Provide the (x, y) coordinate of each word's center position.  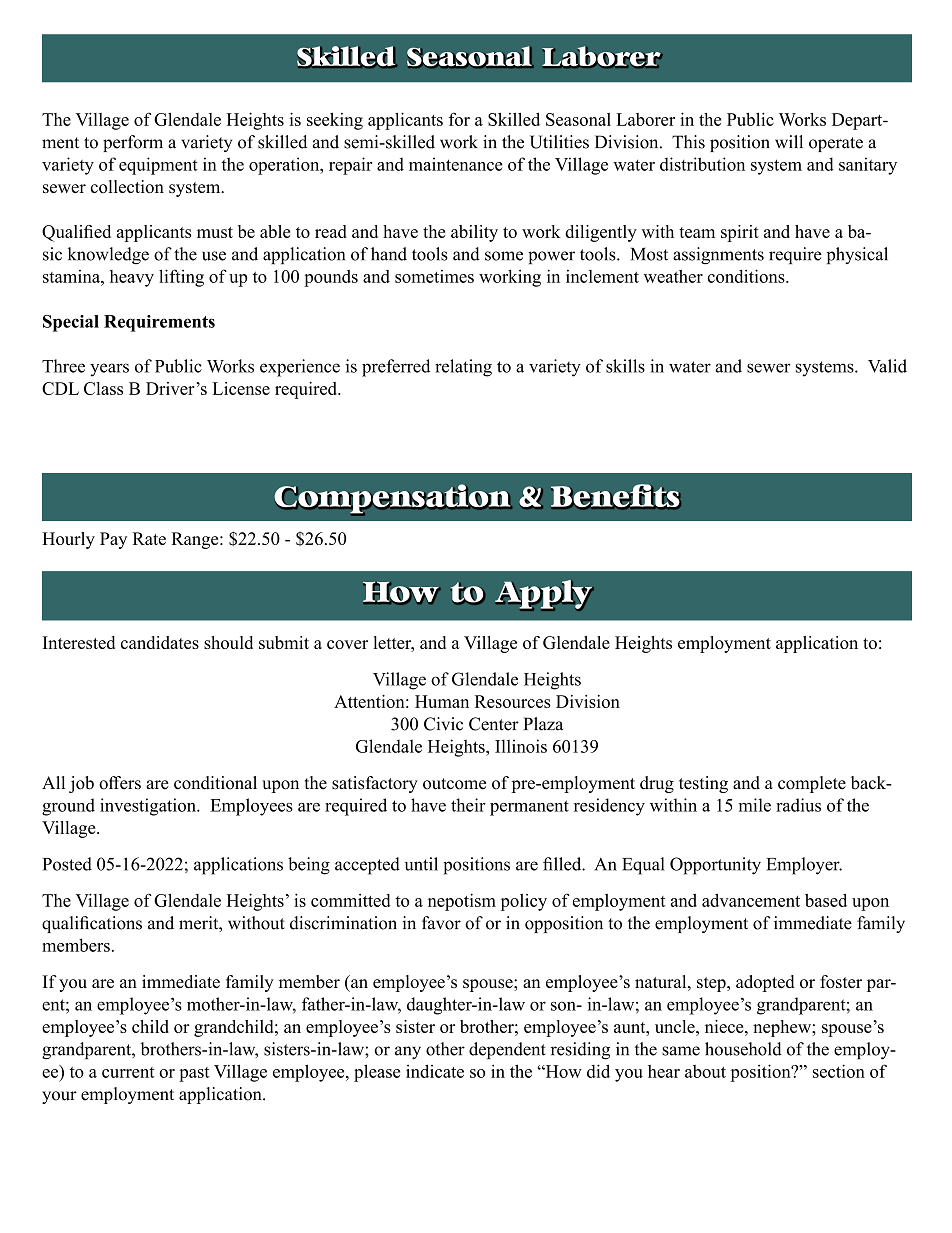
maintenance (456, 164)
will (789, 141)
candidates (160, 642)
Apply (544, 595)
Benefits (616, 497)
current (128, 1072)
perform (133, 143)
